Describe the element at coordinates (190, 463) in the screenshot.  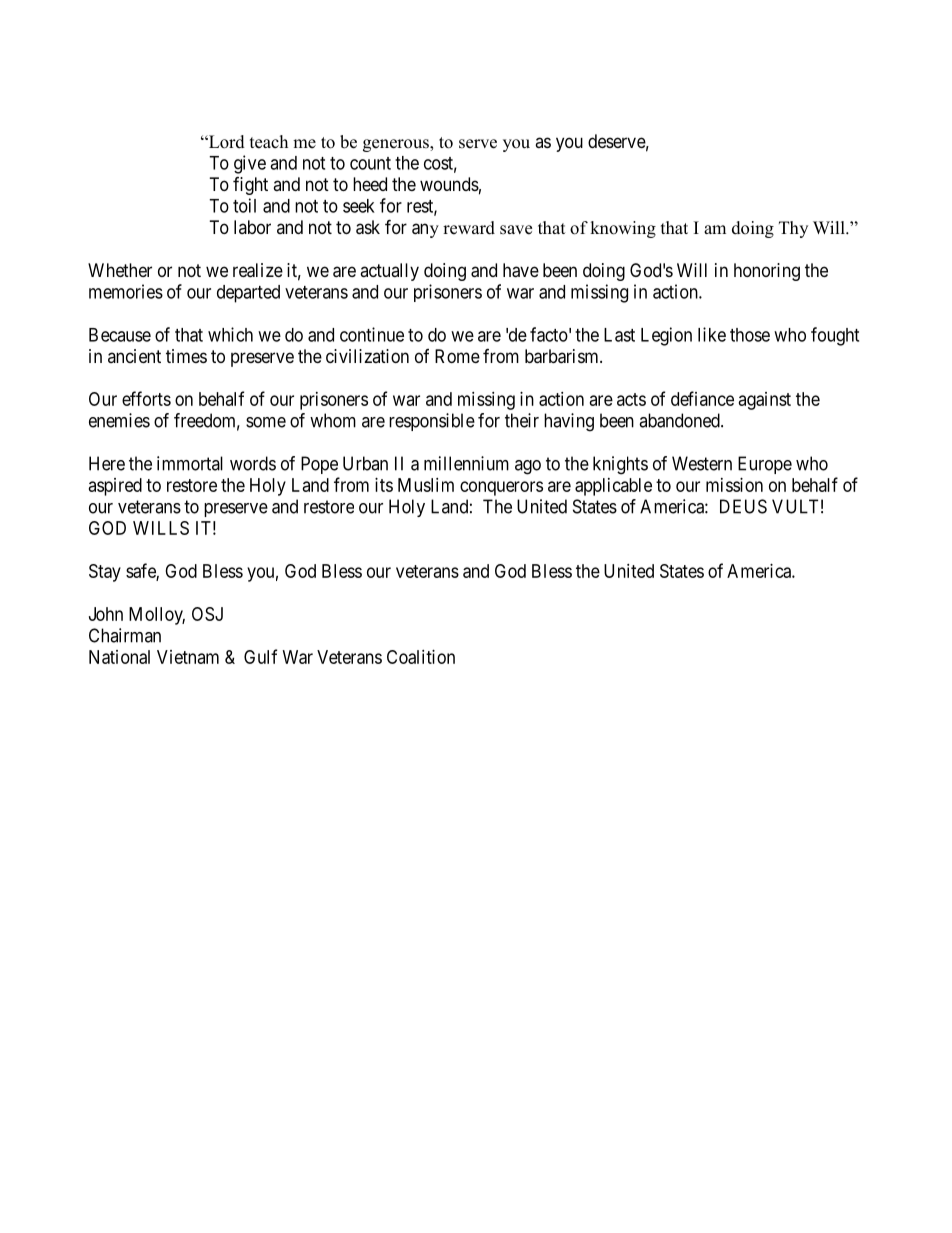
I see `immortal` at that location.
